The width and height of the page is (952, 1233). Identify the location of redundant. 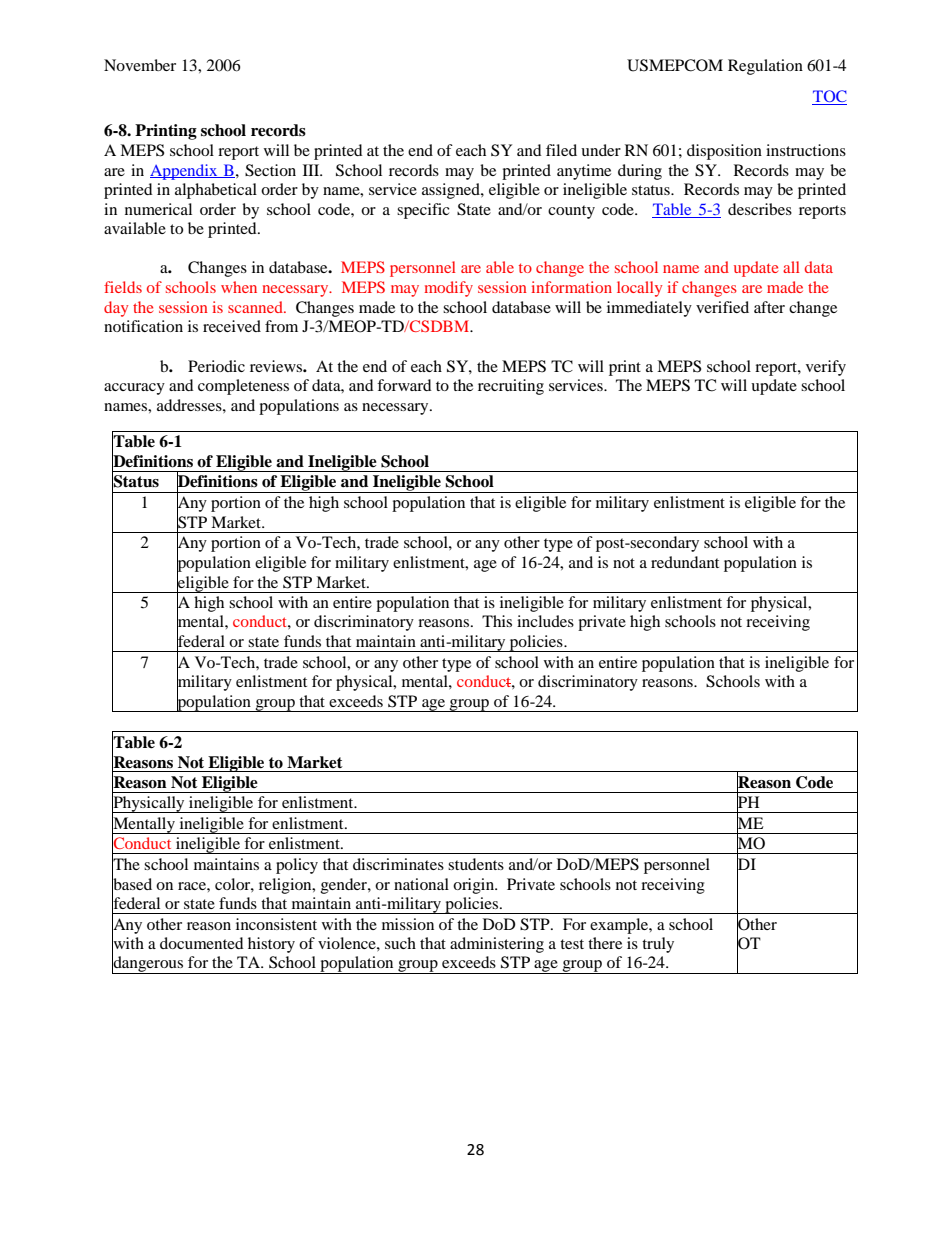
(685, 562).
